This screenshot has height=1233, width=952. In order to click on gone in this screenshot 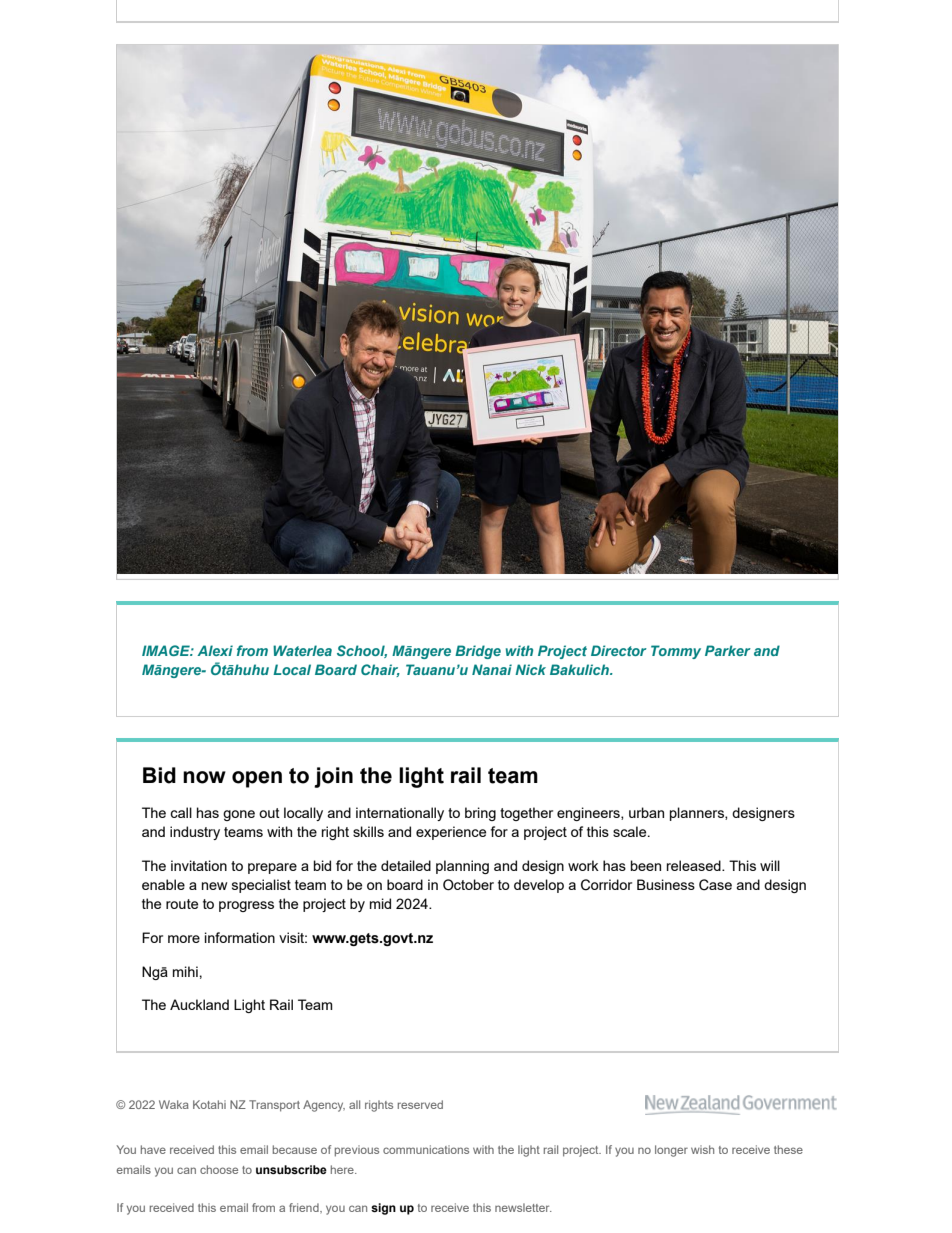, I will do `click(239, 815)`.
